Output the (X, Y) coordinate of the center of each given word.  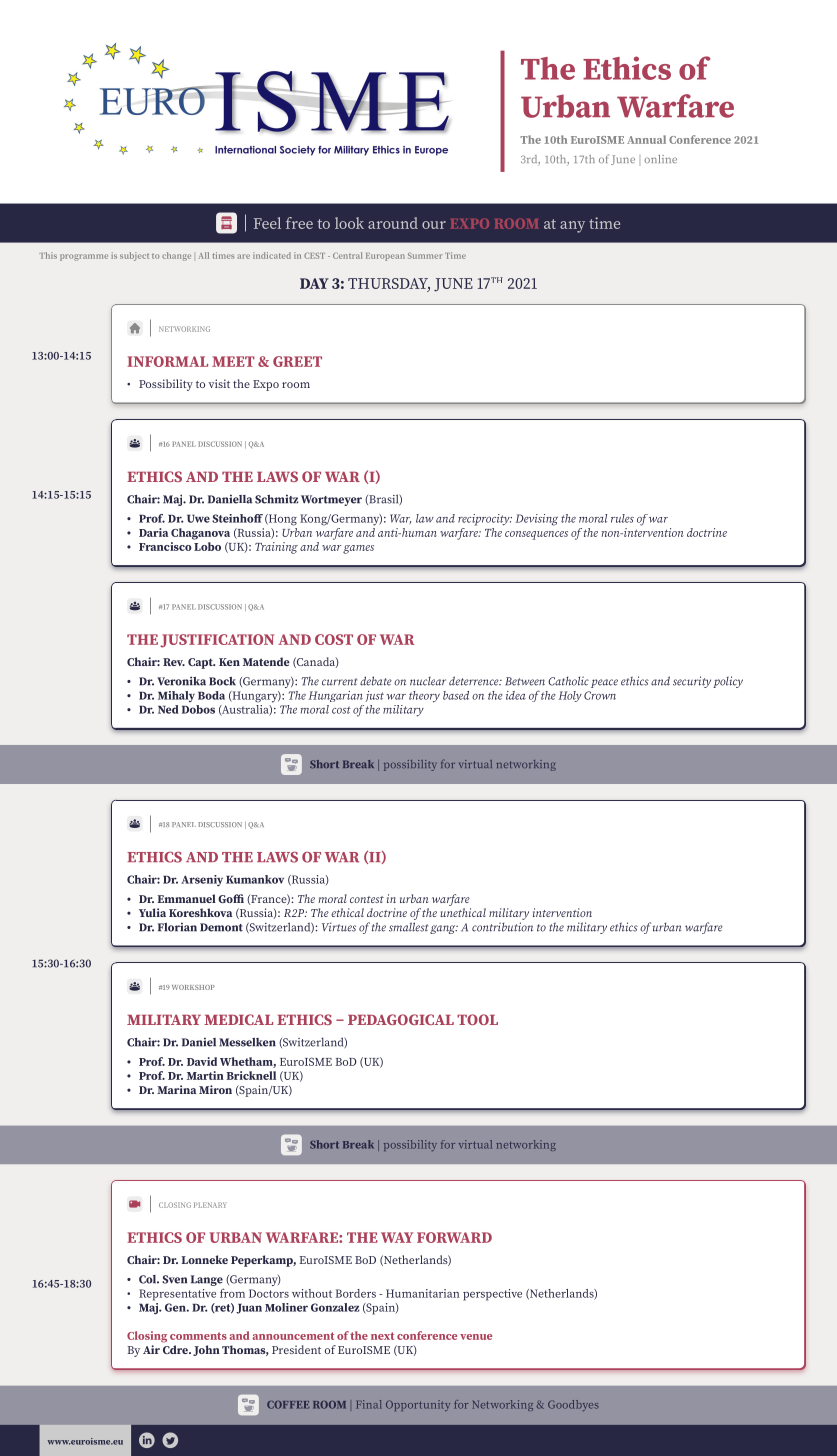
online (660, 159)
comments (198, 1336)
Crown (600, 695)
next (382, 1336)
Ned (168, 709)
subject (134, 256)
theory (424, 697)
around (393, 223)
